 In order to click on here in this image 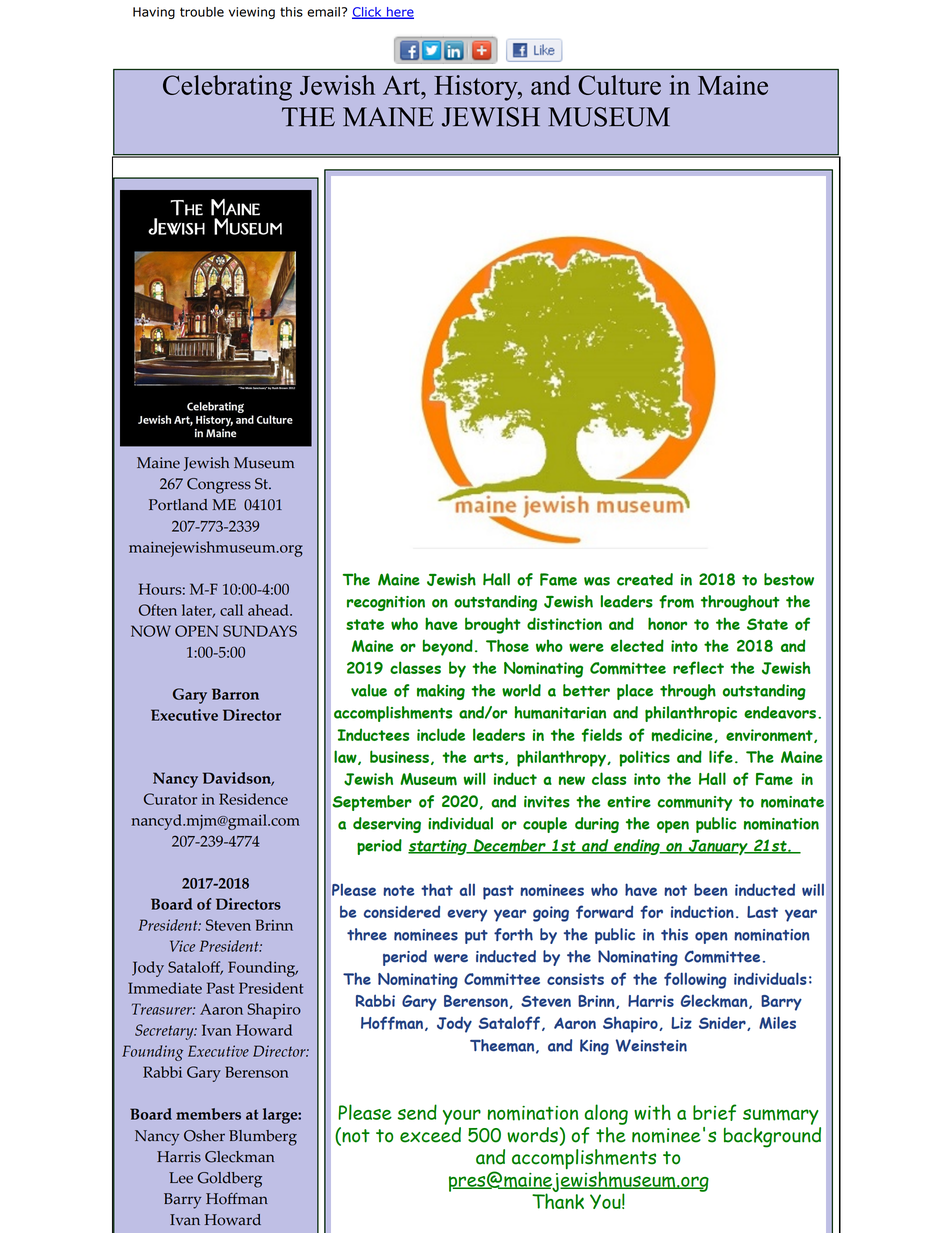, I will do `click(399, 13)`.
